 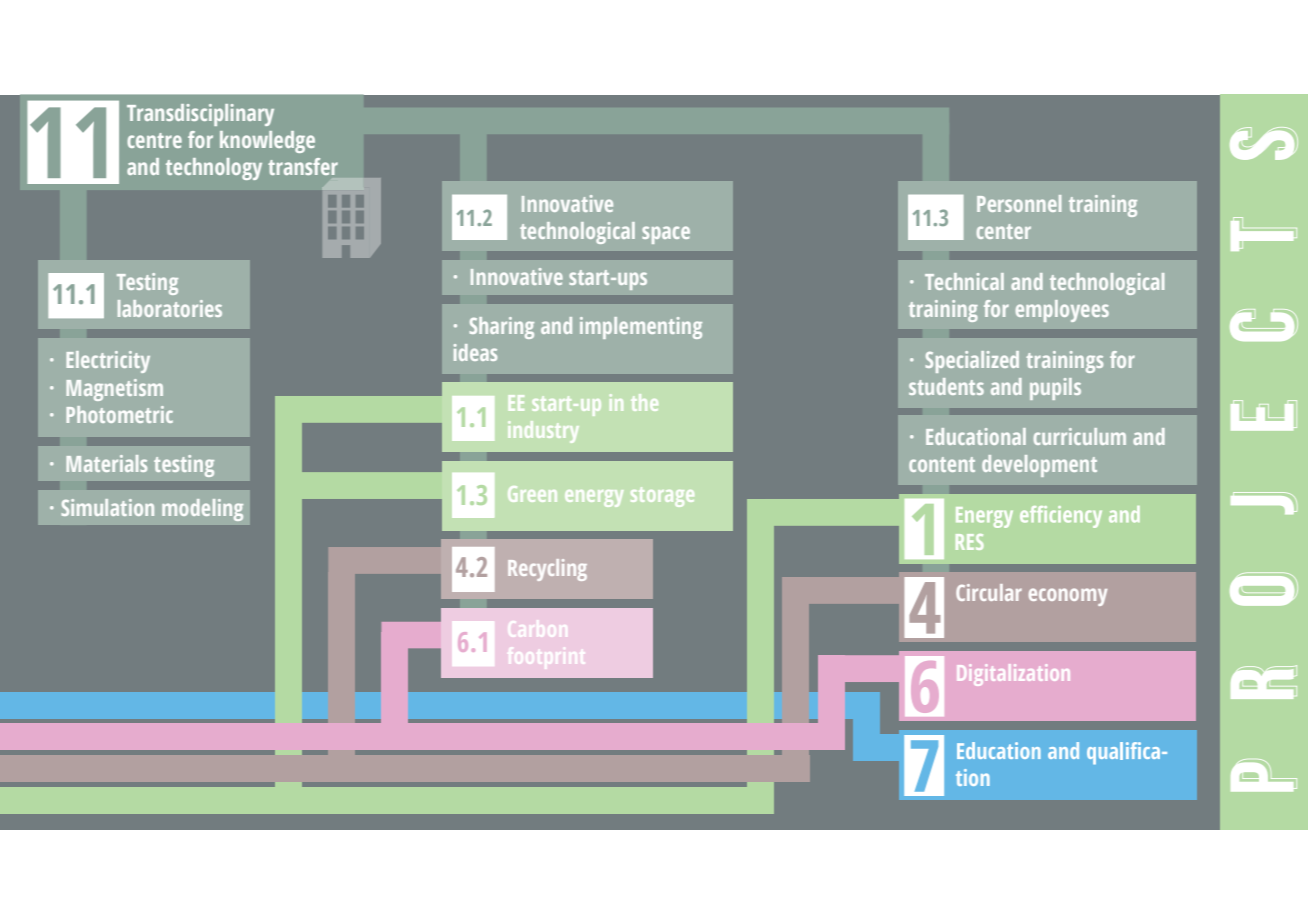 What do you see at coordinates (972, 362) in the screenshot?
I see `Specialized` at bounding box center [972, 362].
